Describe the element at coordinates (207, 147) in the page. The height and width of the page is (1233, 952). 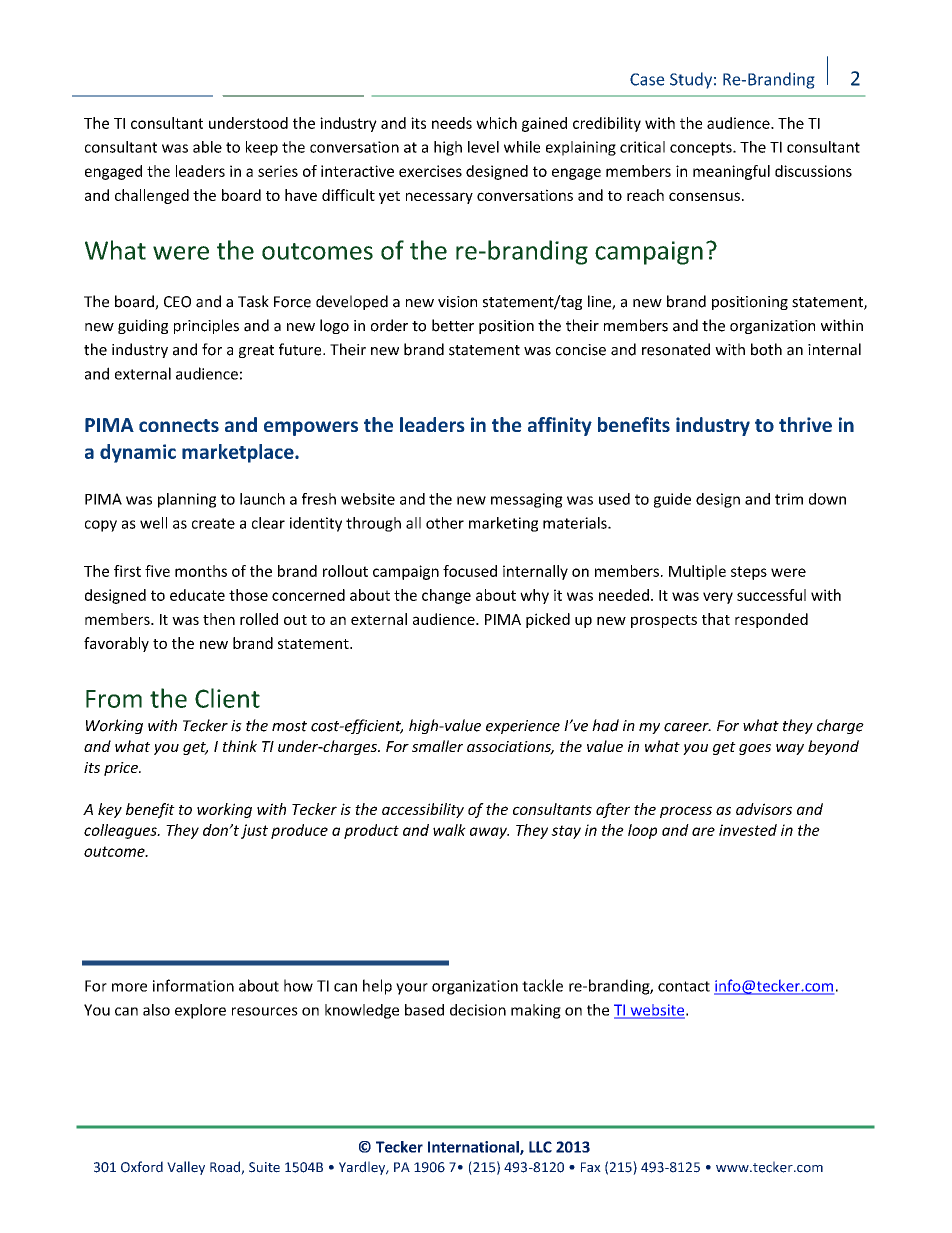
I see `able` at that location.
